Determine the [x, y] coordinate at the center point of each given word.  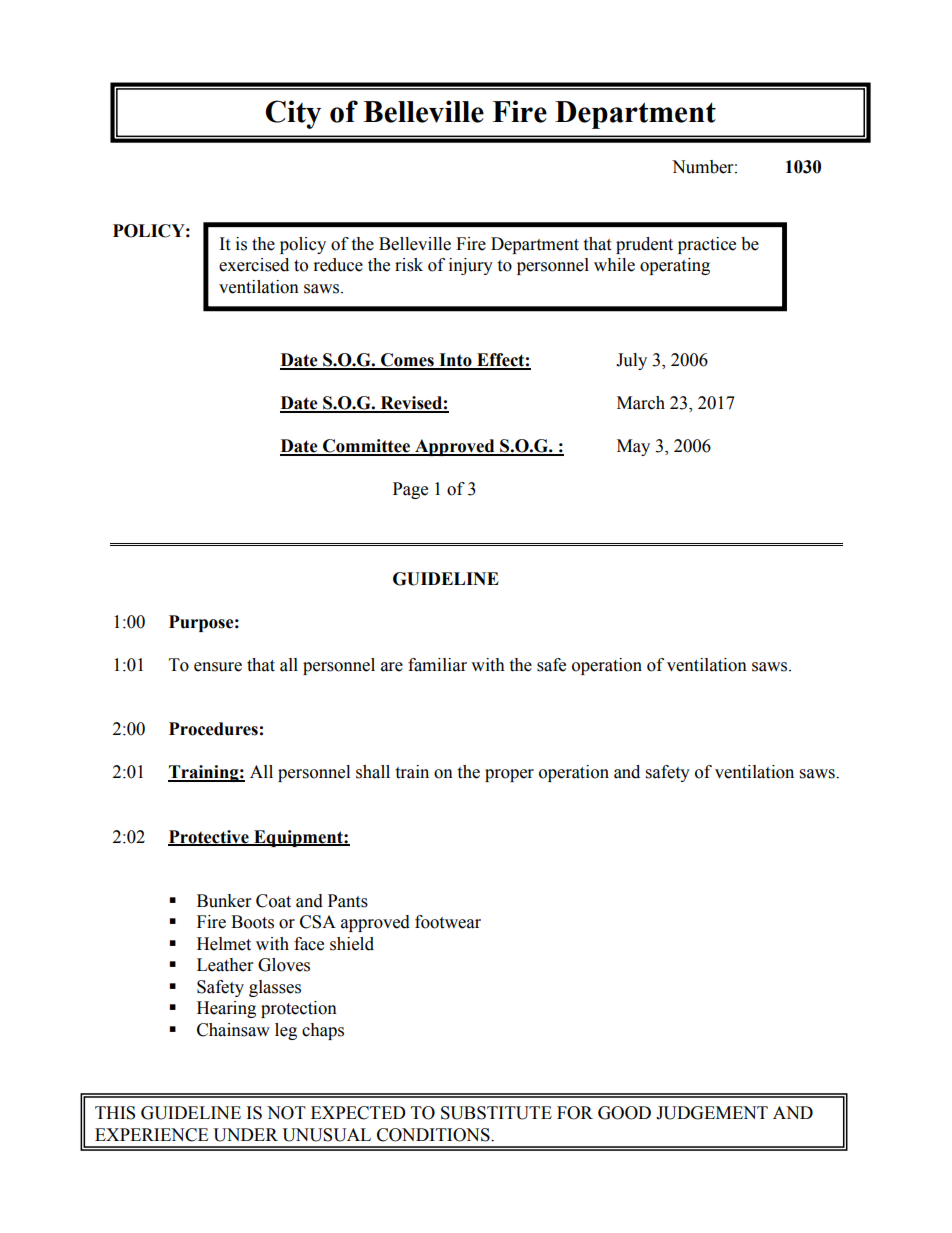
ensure [218, 667]
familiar [437, 665]
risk [409, 265]
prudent [644, 245]
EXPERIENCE [151, 1135]
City [293, 114]
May [633, 447]
